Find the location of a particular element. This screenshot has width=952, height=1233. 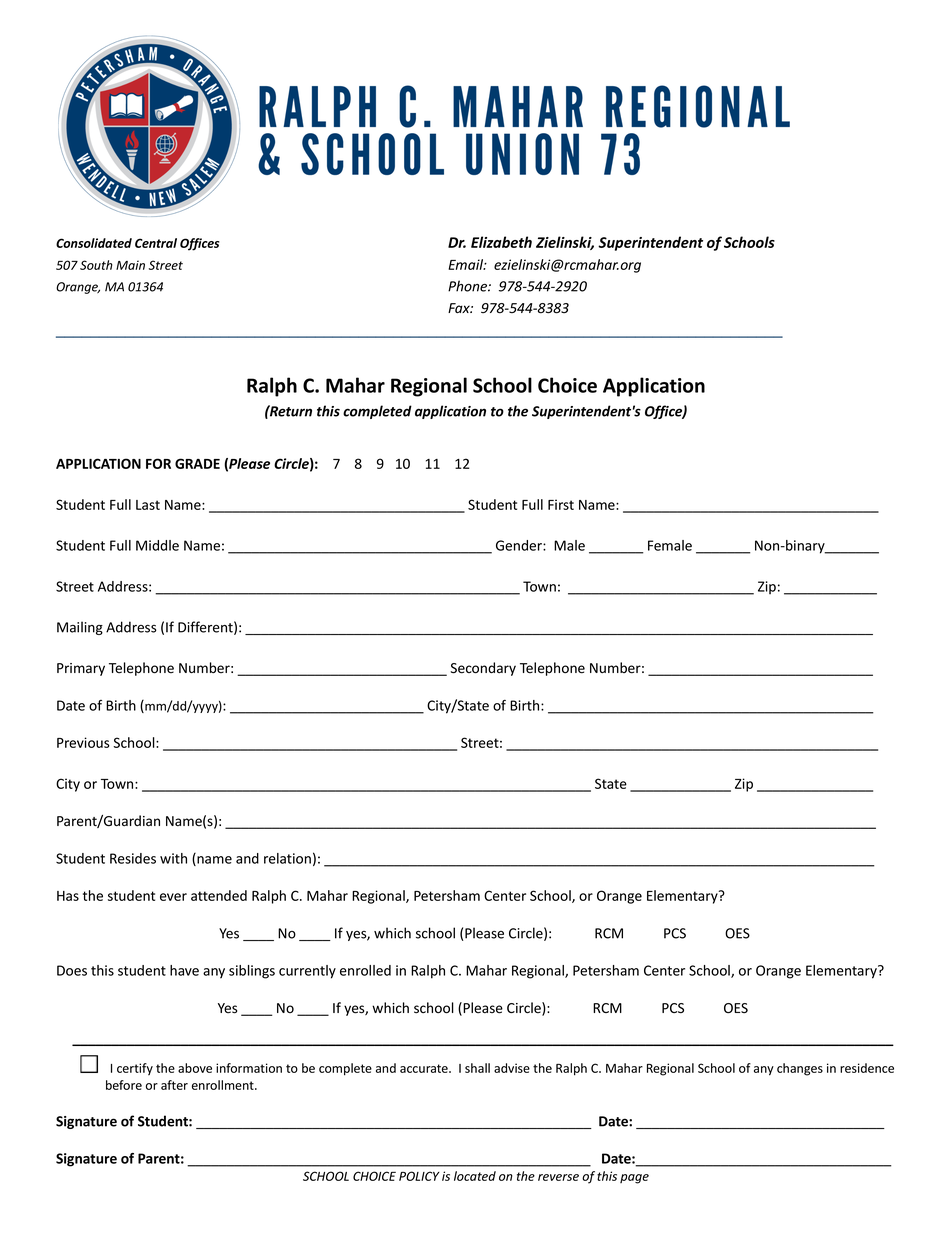

changes is located at coordinates (800, 1069).
